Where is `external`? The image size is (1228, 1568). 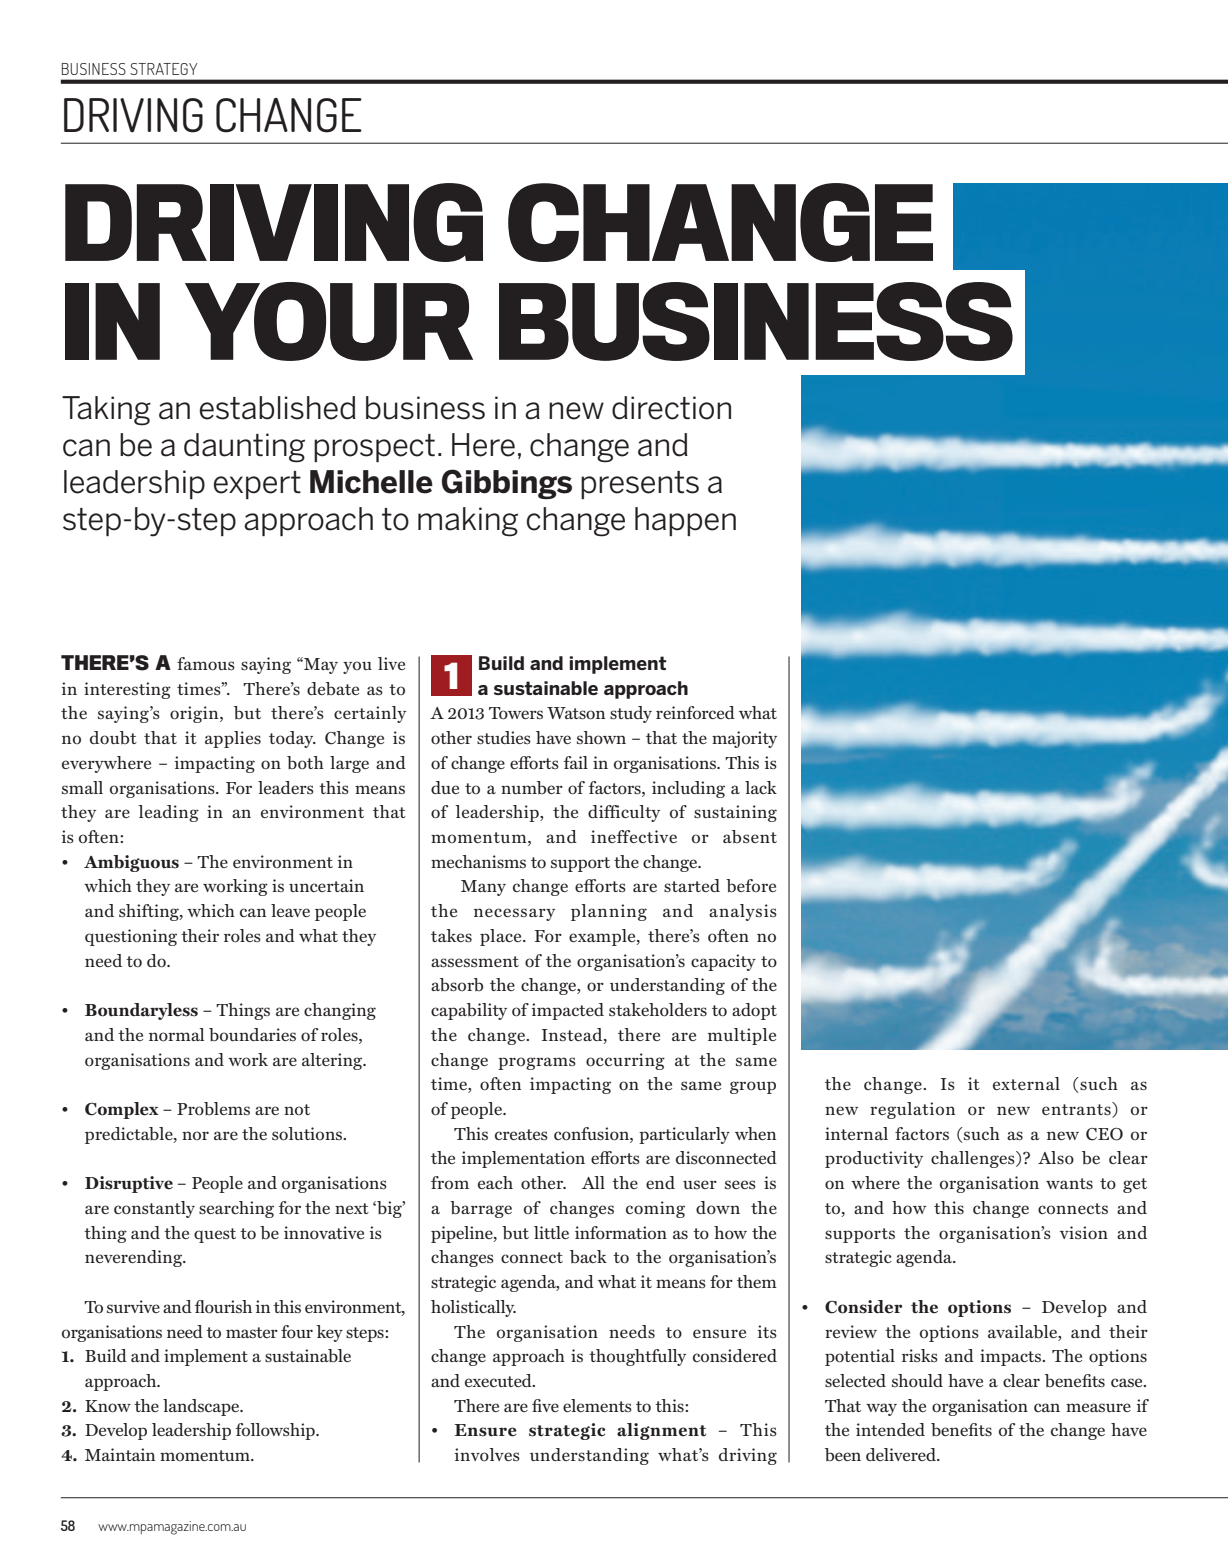 external is located at coordinates (1026, 1083).
